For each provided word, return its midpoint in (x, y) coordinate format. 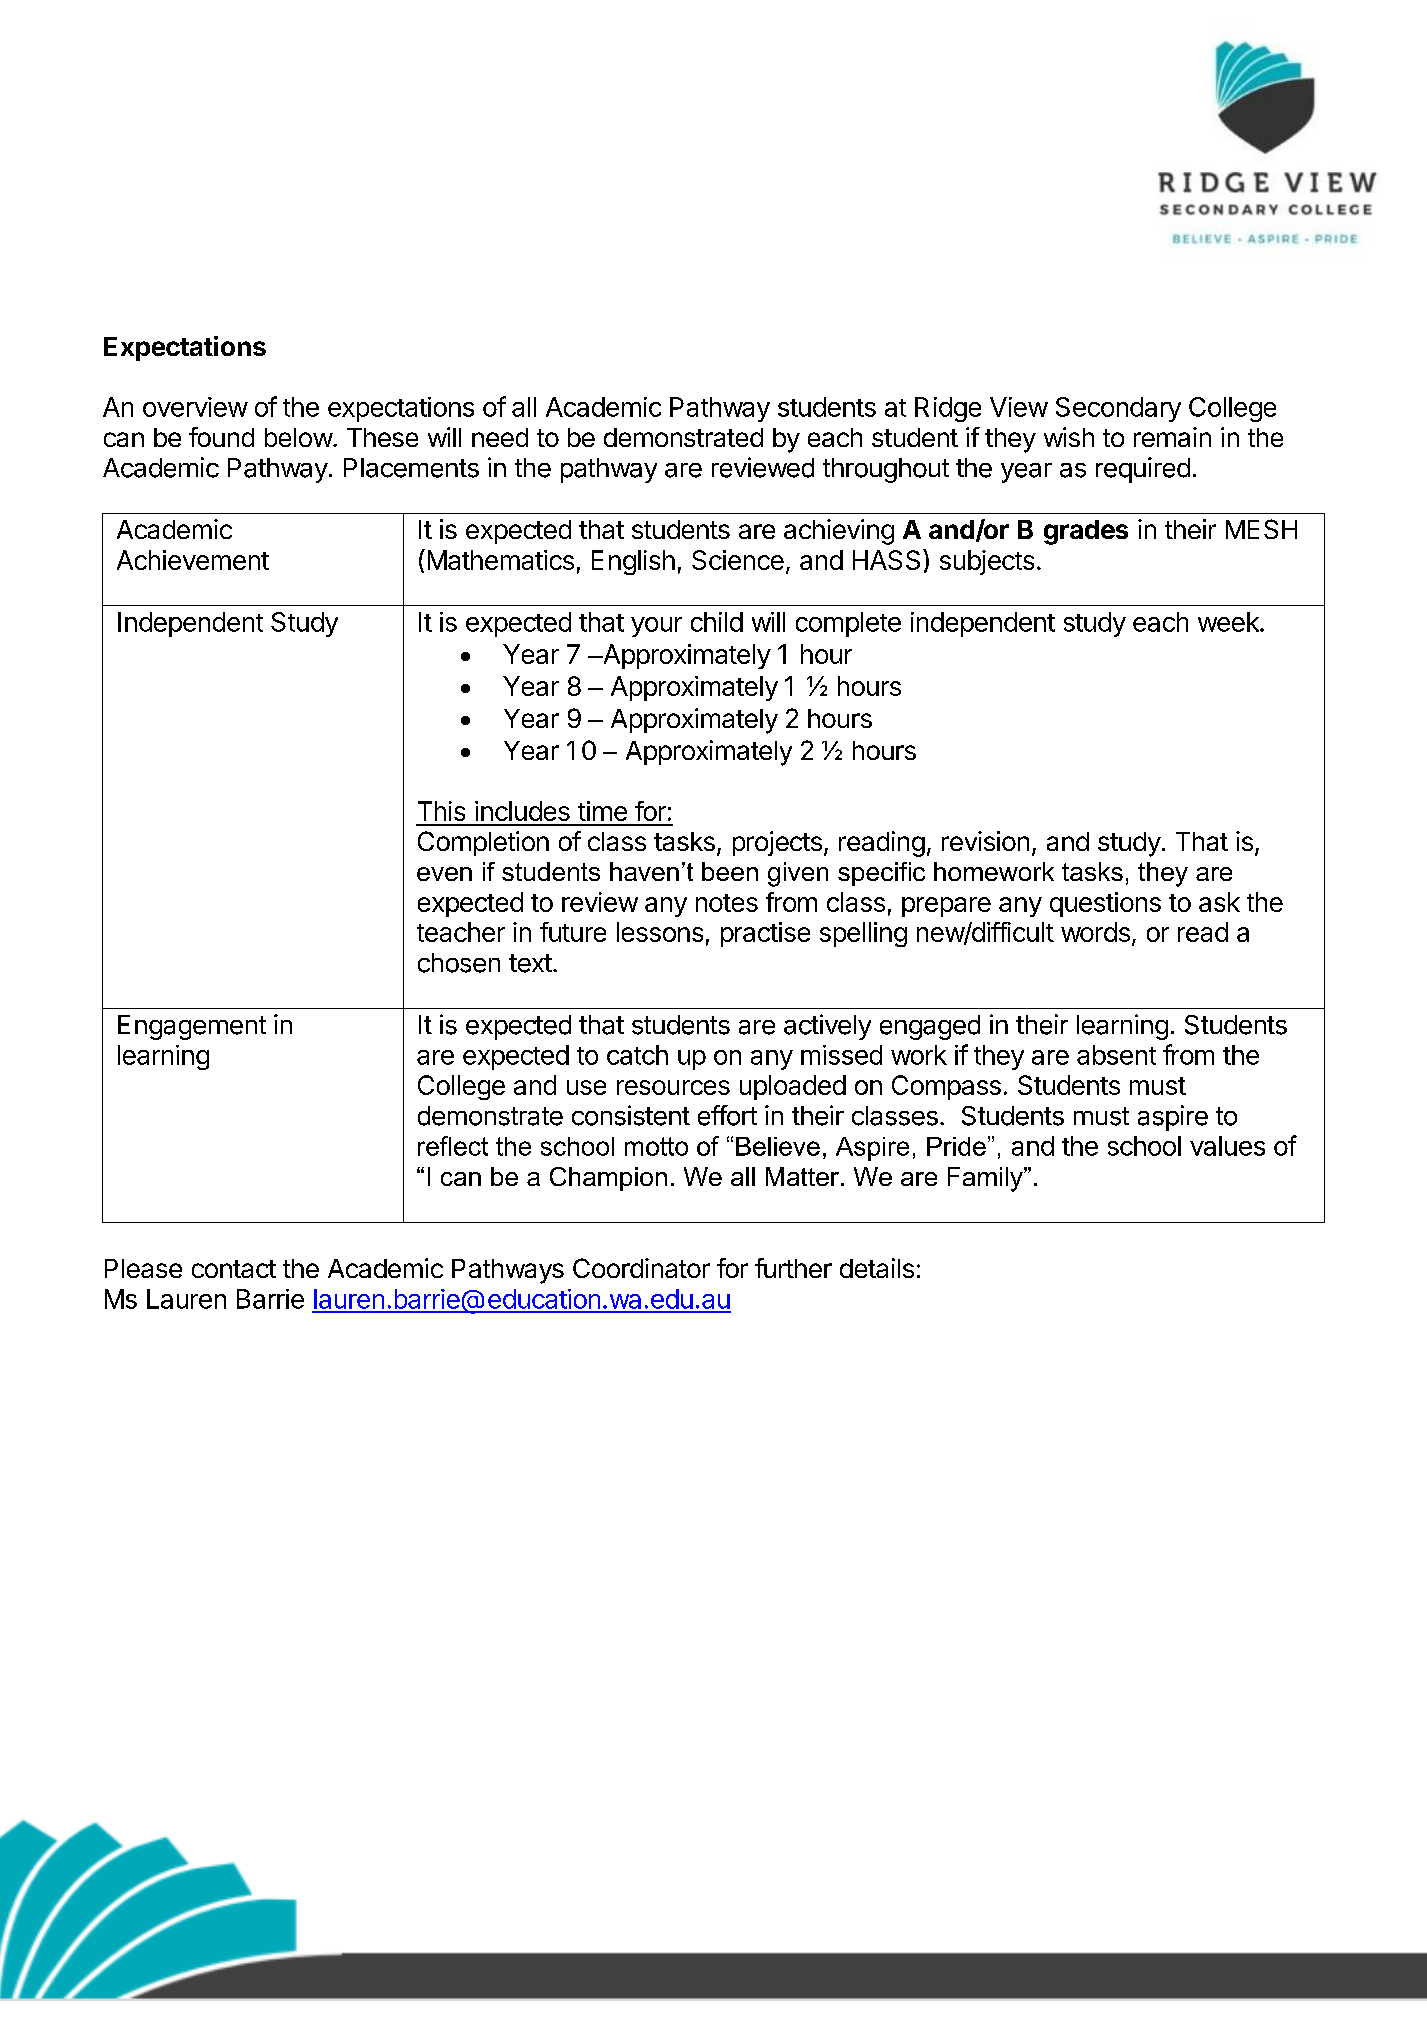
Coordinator (641, 1268)
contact (234, 1269)
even (444, 874)
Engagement (192, 1027)
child (717, 622)
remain (1172, 437)
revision (985, 841)
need (500, 437)
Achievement (193, 560)
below (299, 437)
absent (1116, 1055)
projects (777, 843)
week (1229, 622)
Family (986, 1179)
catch (637, 1055)
